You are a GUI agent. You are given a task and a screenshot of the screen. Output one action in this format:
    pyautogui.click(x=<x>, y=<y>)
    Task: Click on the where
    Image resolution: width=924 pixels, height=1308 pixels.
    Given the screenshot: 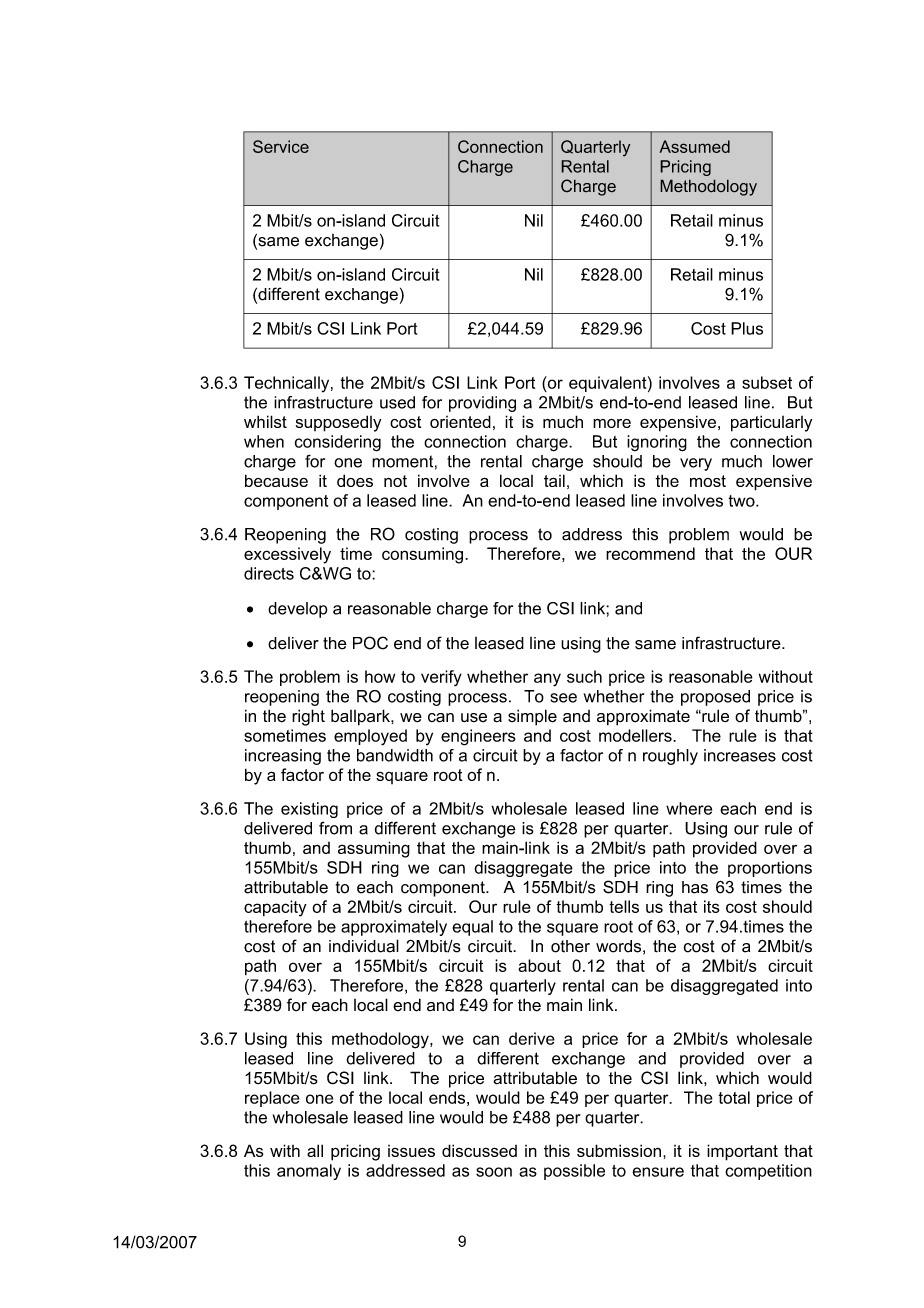 What is the action you would take?
    pyautogui.click(x=689, y=808)
